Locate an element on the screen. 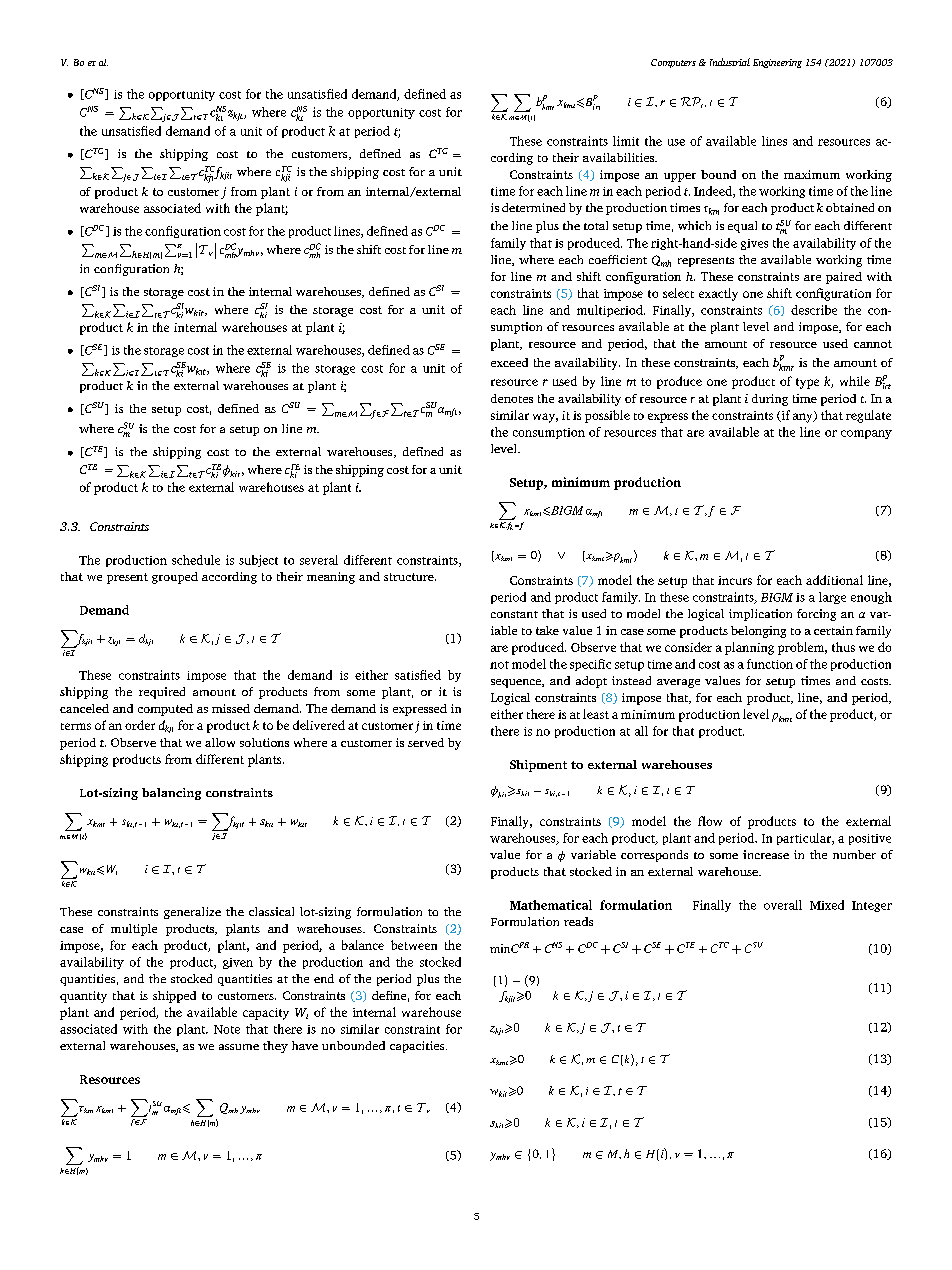 This screenshot has width=952, height=1270. schedule is located at coordinates (196, 560).
